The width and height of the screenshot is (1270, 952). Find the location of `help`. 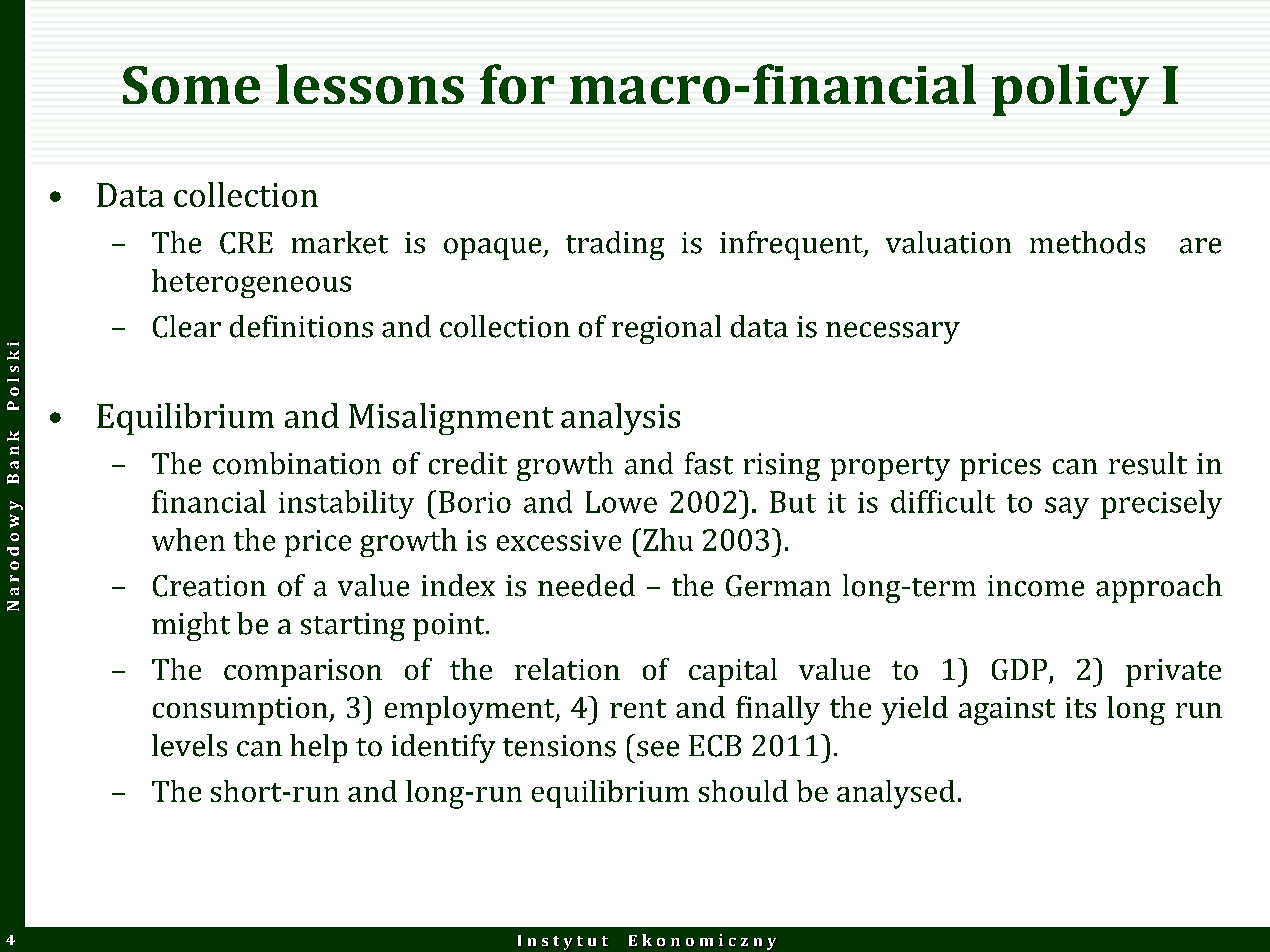

help is located at coordinates (318, 748).
